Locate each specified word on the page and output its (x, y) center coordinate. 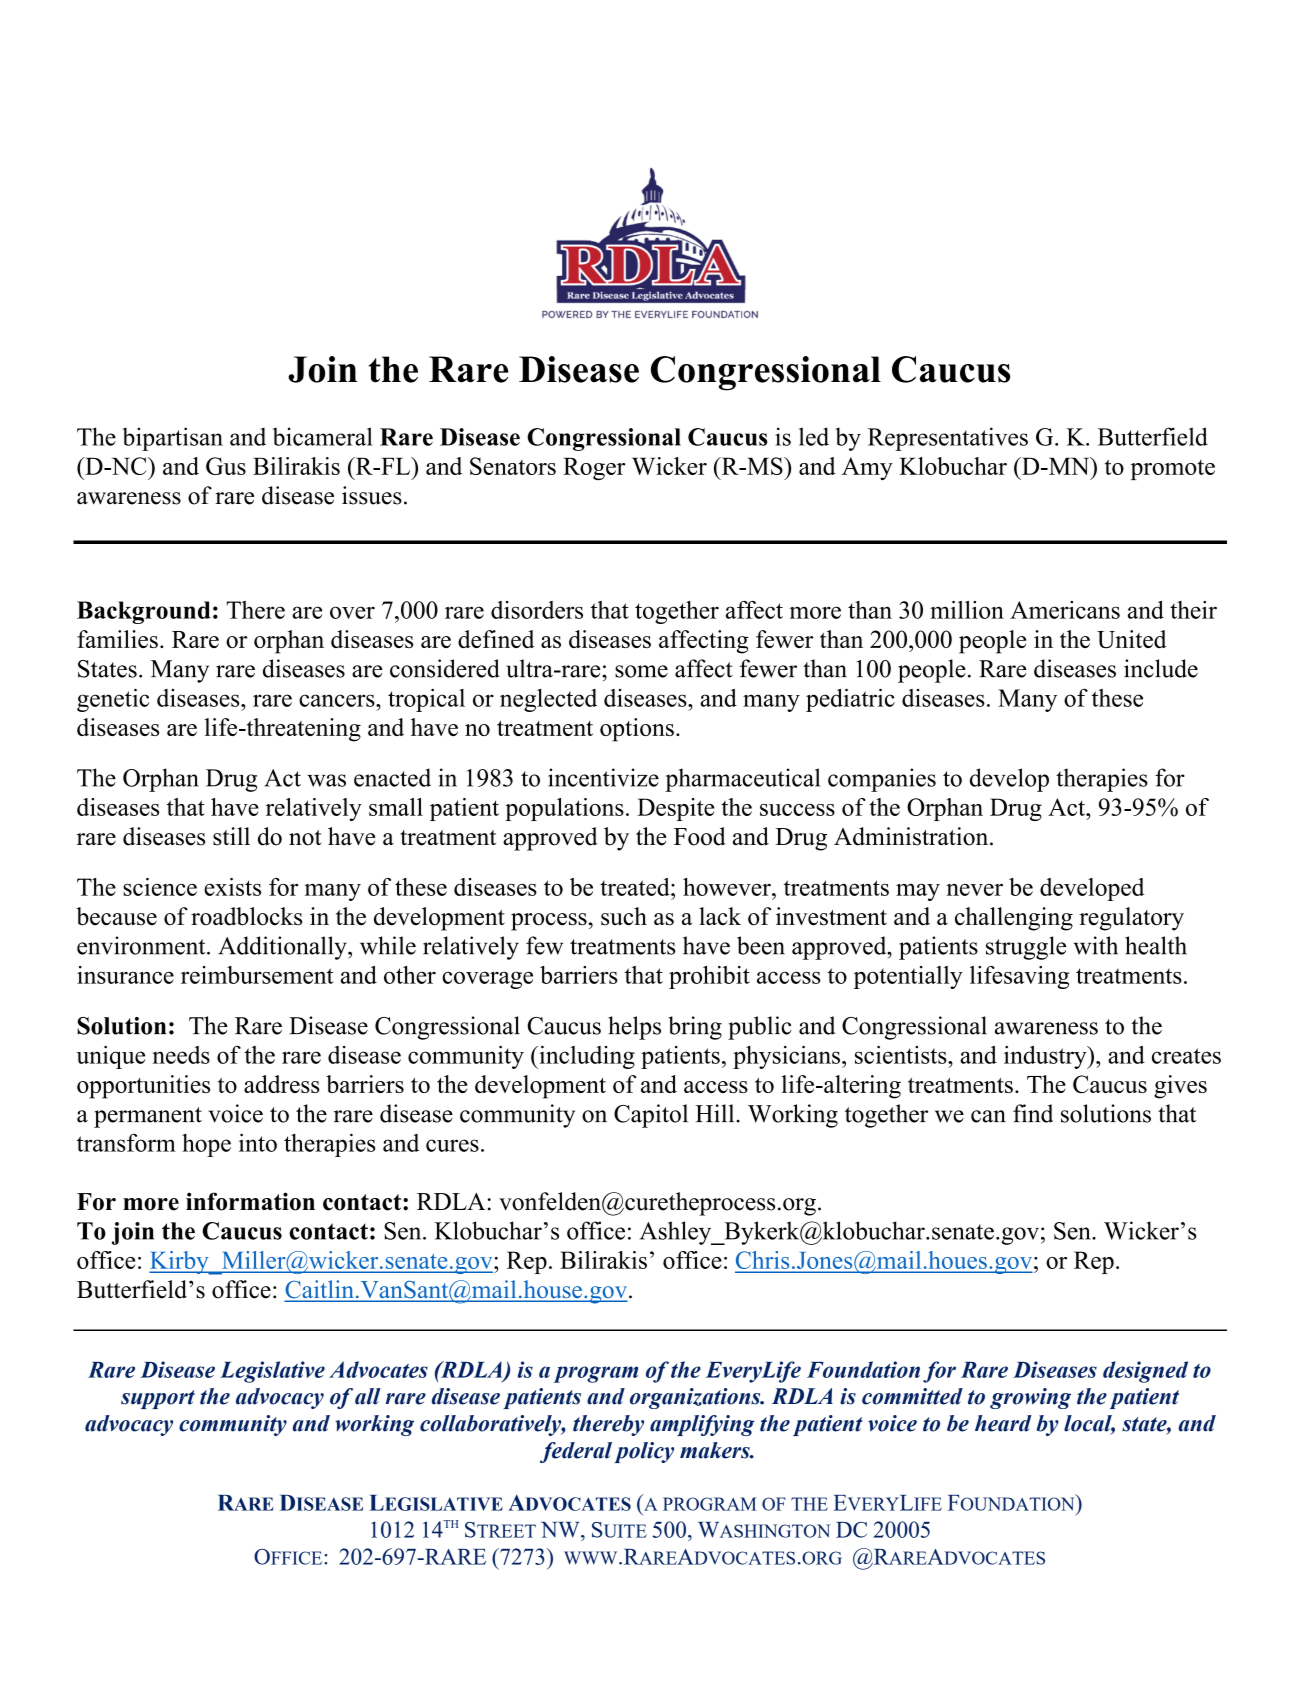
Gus (226, 466)
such (624, 916)
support (158, 1399)
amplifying (702, 1425)
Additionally (283, 948)
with (1095, 945)
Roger (594, 468)
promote (1173, 470)
